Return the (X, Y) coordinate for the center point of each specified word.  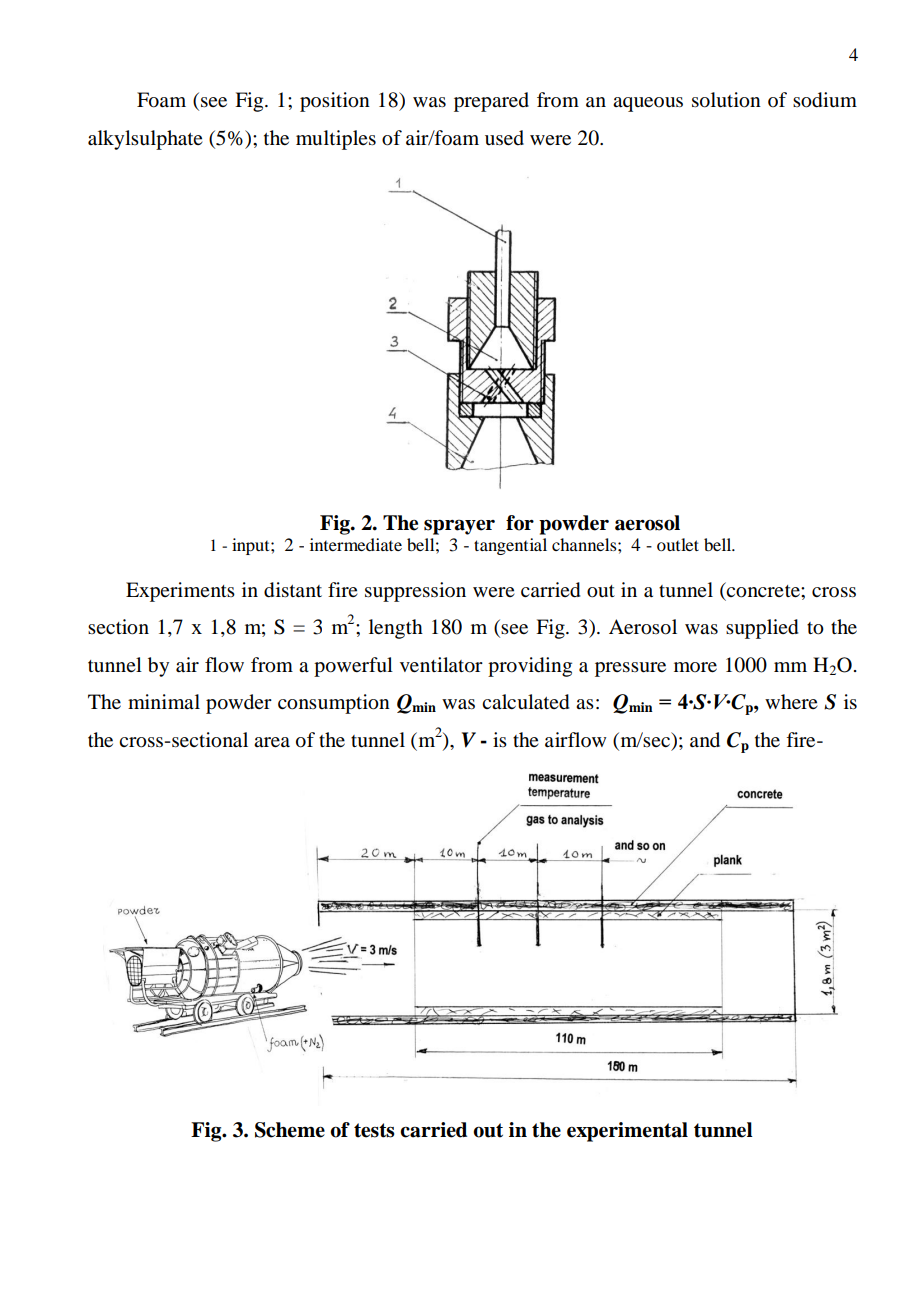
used (504, 138)
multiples (336, 140)
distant (293, 590)
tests (374, 1130)
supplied (762, 629)
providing (530, 667)
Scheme (290, 1130)
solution (726, 100)
